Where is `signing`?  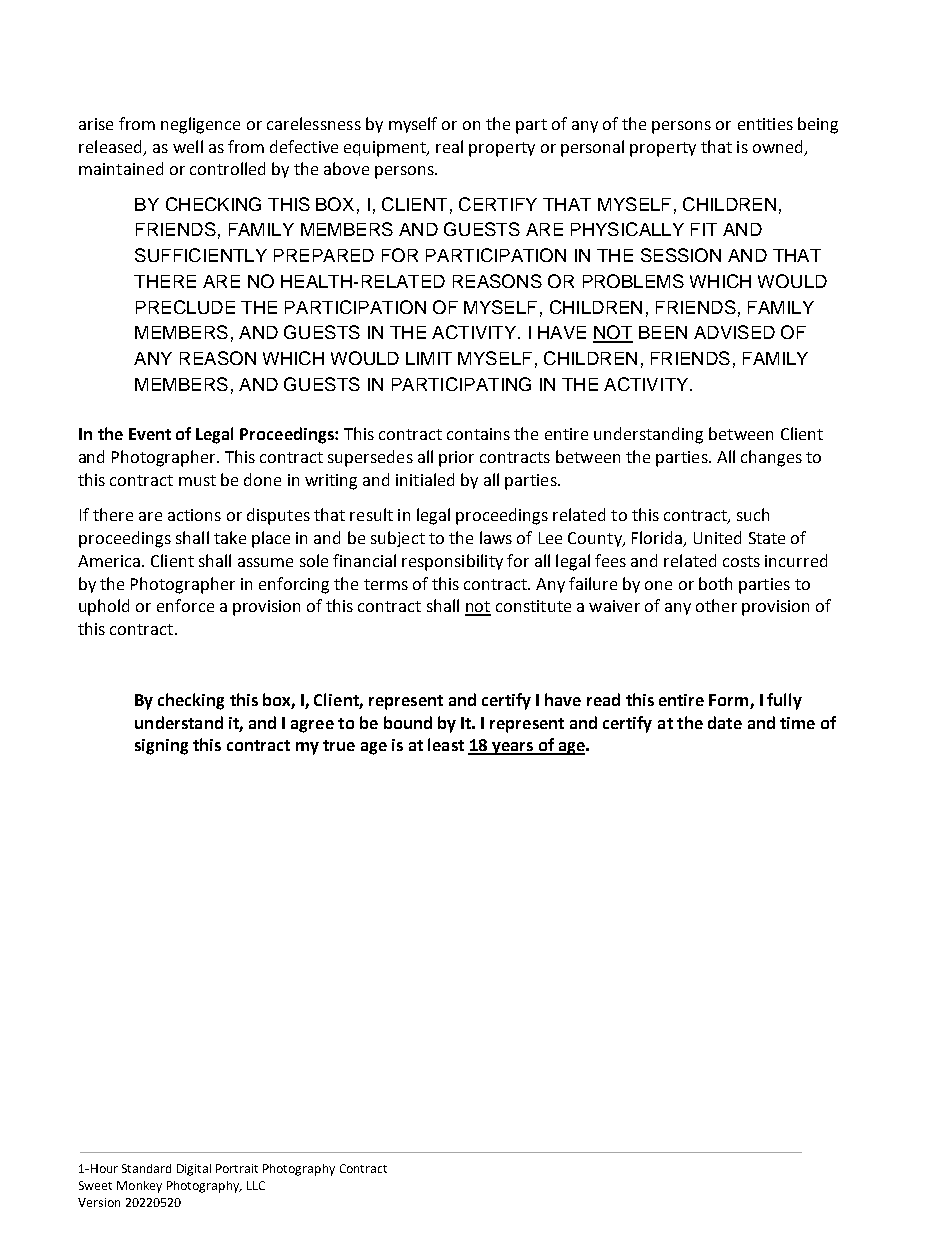
signing is located at coordinates (161, 747).
